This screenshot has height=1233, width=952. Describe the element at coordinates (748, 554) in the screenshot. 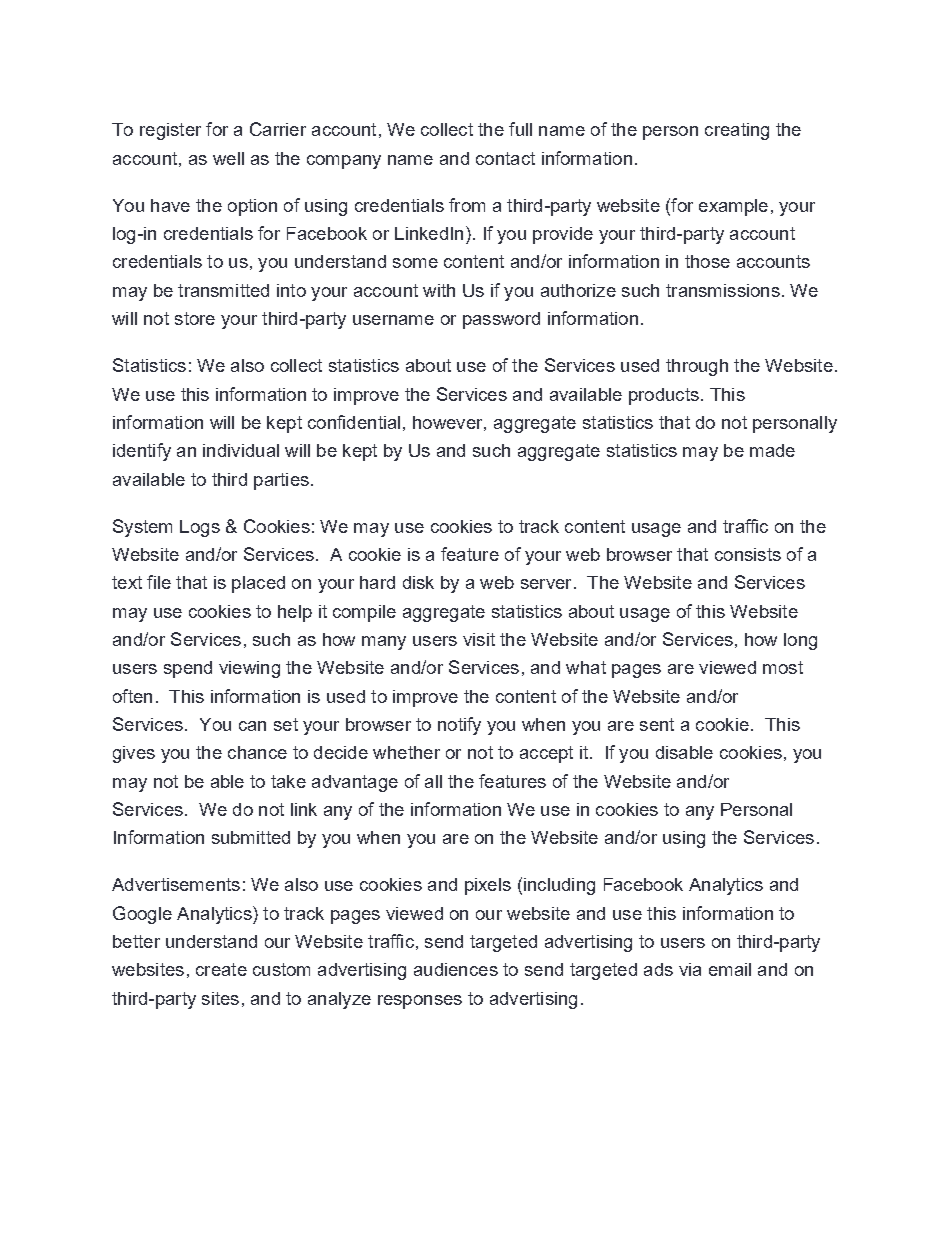

I see `consists` at that location.
